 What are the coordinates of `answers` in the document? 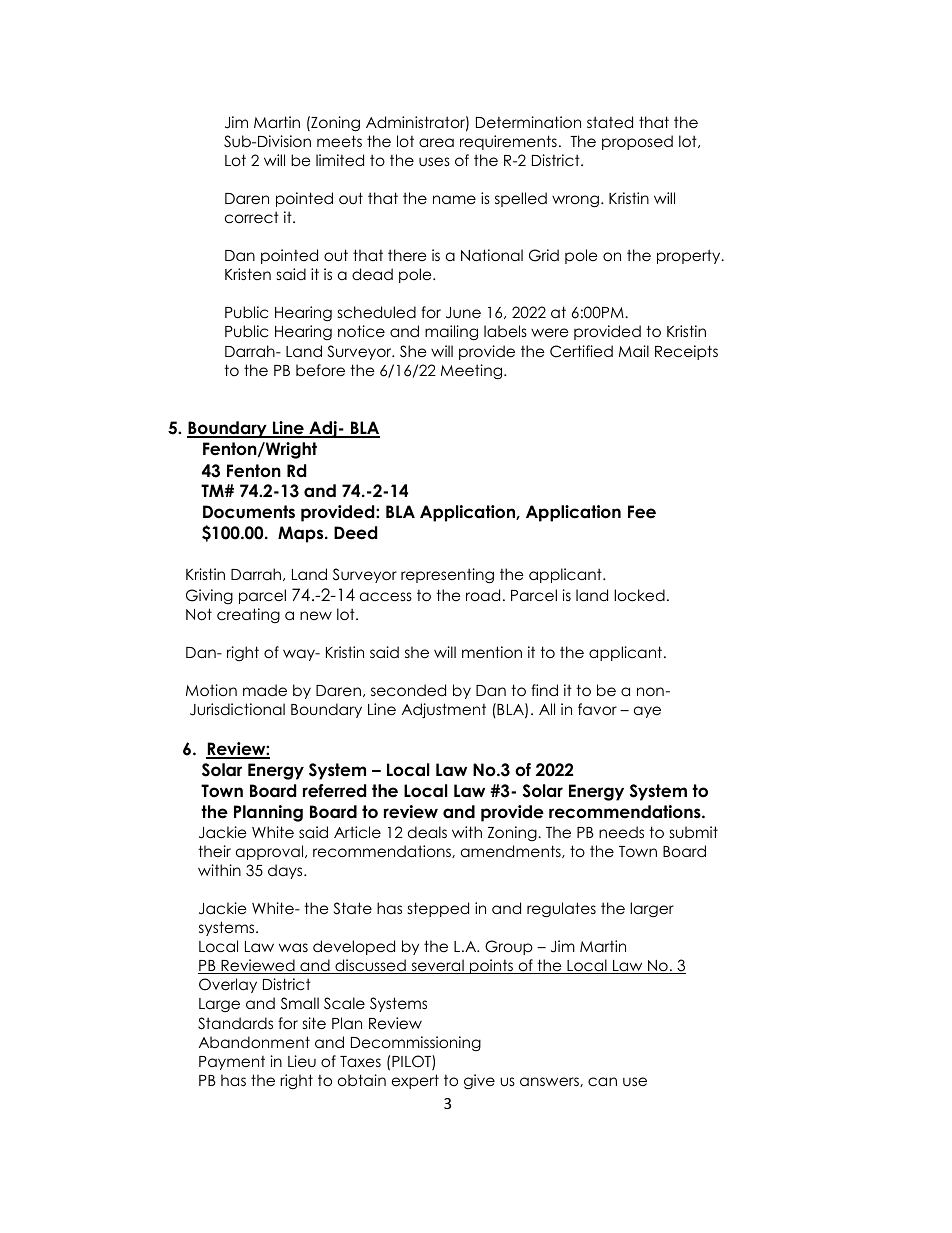 It's located at (550, 1082).
